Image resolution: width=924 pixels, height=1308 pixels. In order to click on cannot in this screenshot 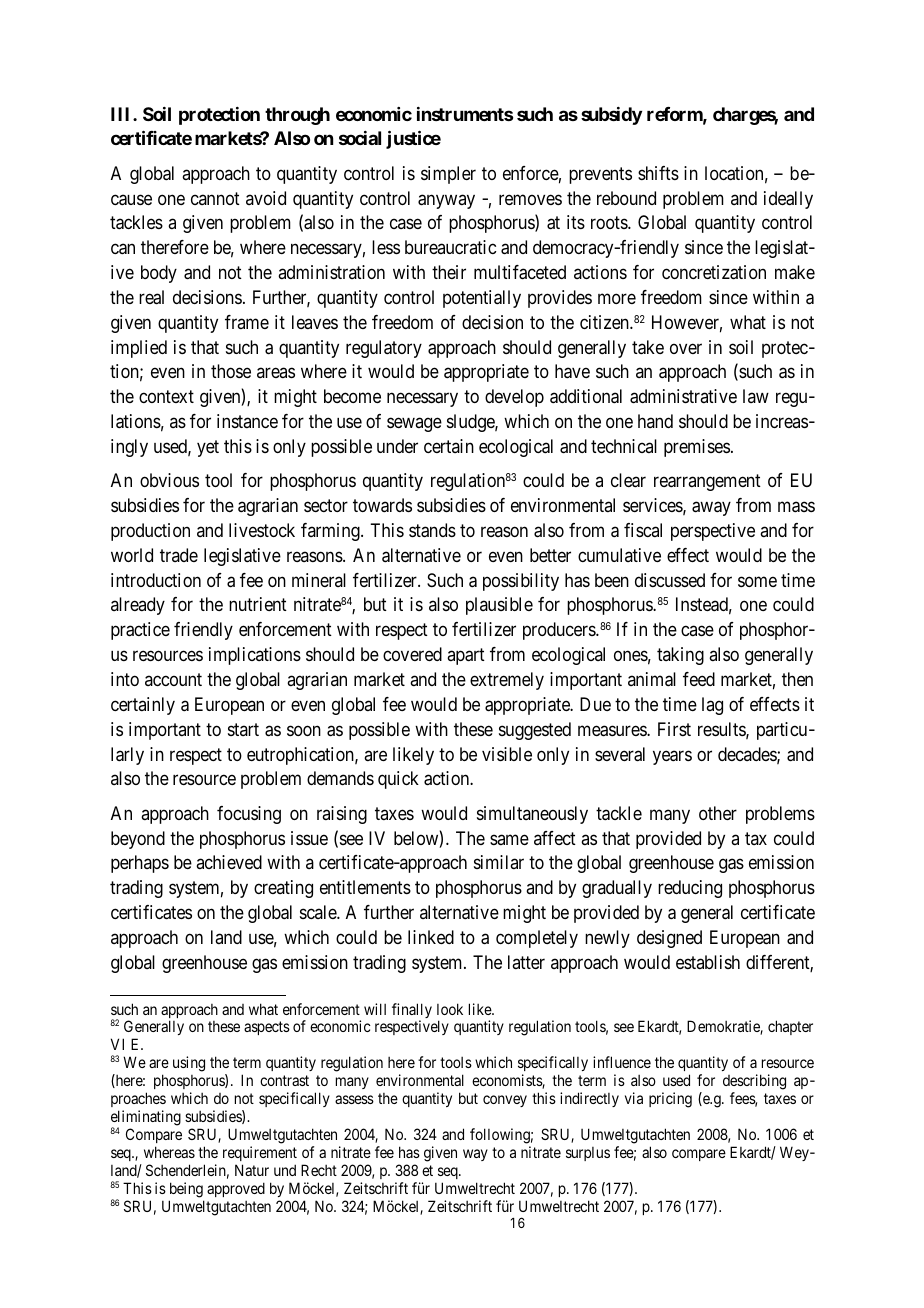, I will do `click(215, 198)`.
